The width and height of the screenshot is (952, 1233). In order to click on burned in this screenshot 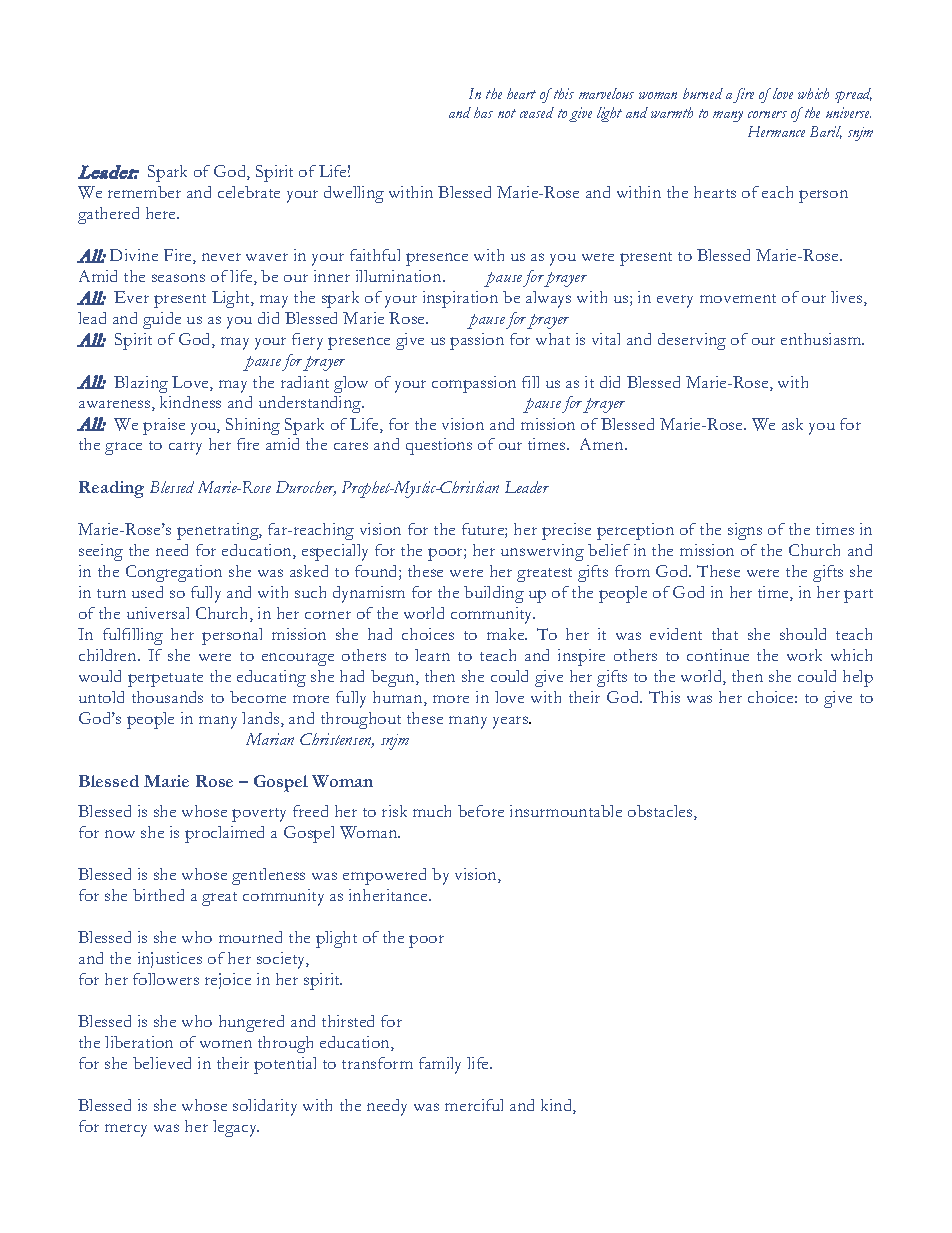, I will do `click(703, 93)`.
